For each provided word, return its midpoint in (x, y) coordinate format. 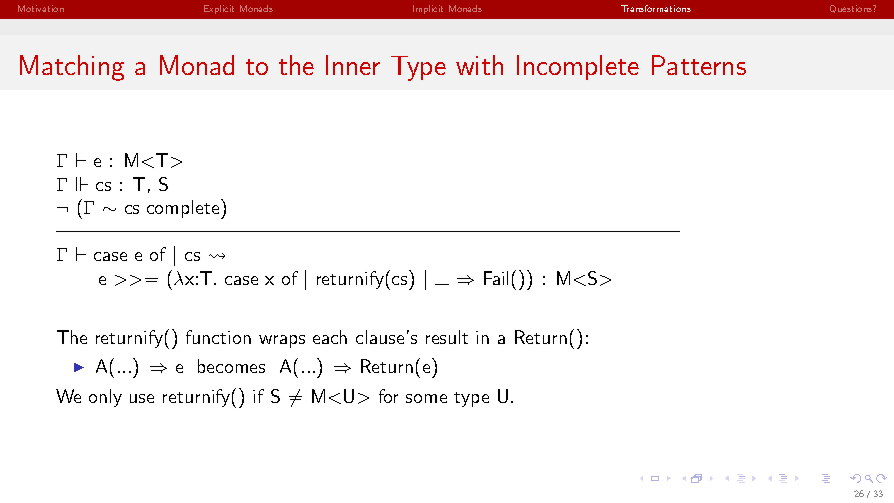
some (426, 398)
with (479, 65)
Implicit (428, 9)
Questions (852, 9)
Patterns (699, 65)
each (330, 337)
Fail (496, 278)
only (105, 398)
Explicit (219, 9)
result (447, 337)
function (218, 337)
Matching (72, 68)
